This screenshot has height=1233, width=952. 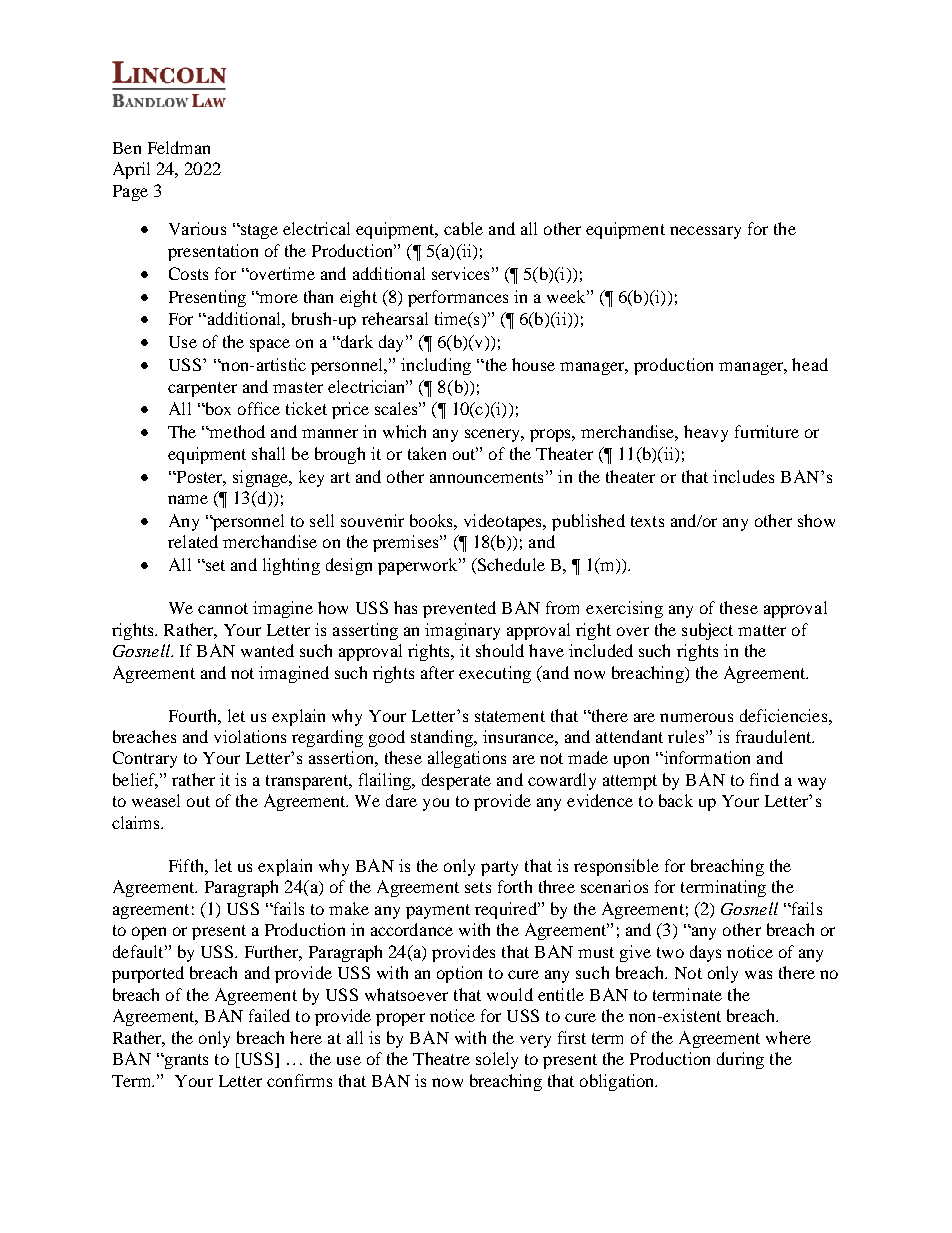 I want to click on carpenter, so click(x=202, y=389).
